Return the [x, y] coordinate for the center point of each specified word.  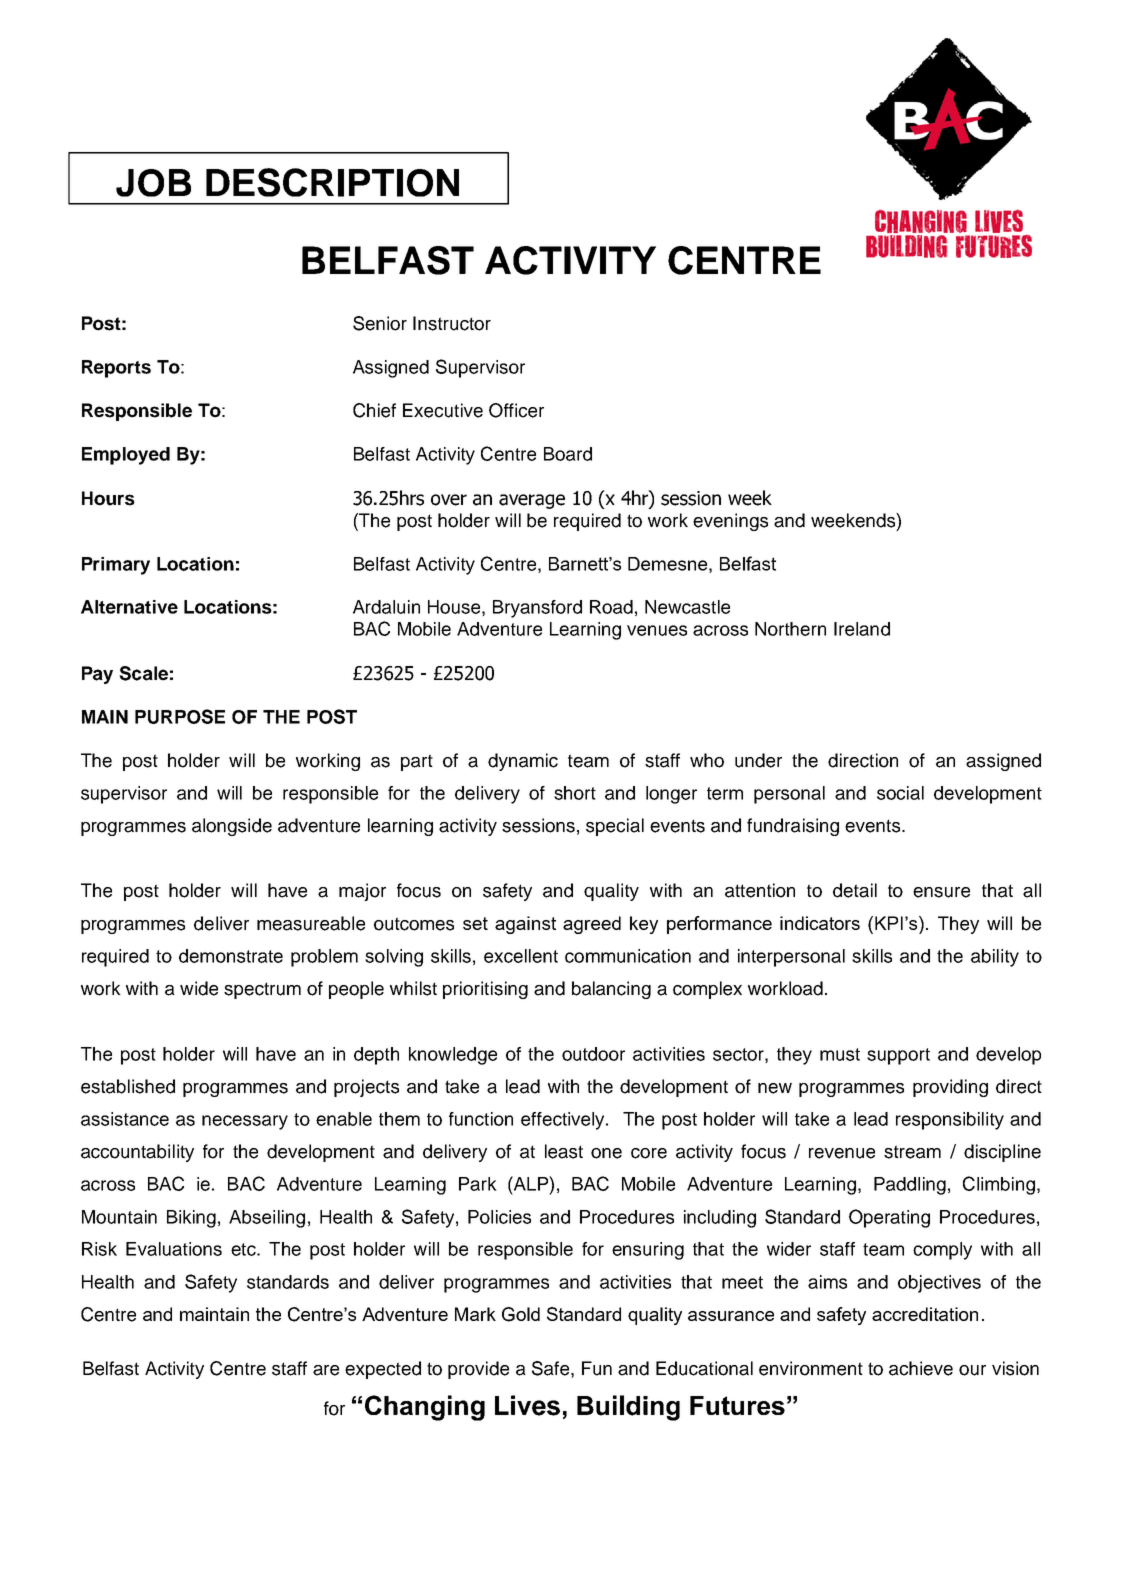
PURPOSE [180, 716]
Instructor [452, 323]
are [326, 1370]
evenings [730, 522]
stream [912, 1152]
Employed [126, 456]
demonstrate [231, 956]
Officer [516, 410]
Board [568, 454]
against [525, 925]
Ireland [862, 629]
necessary [245, 1122]
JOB [153, 183]
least [564, 1151]
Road [611, 607]
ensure [941, 892]
